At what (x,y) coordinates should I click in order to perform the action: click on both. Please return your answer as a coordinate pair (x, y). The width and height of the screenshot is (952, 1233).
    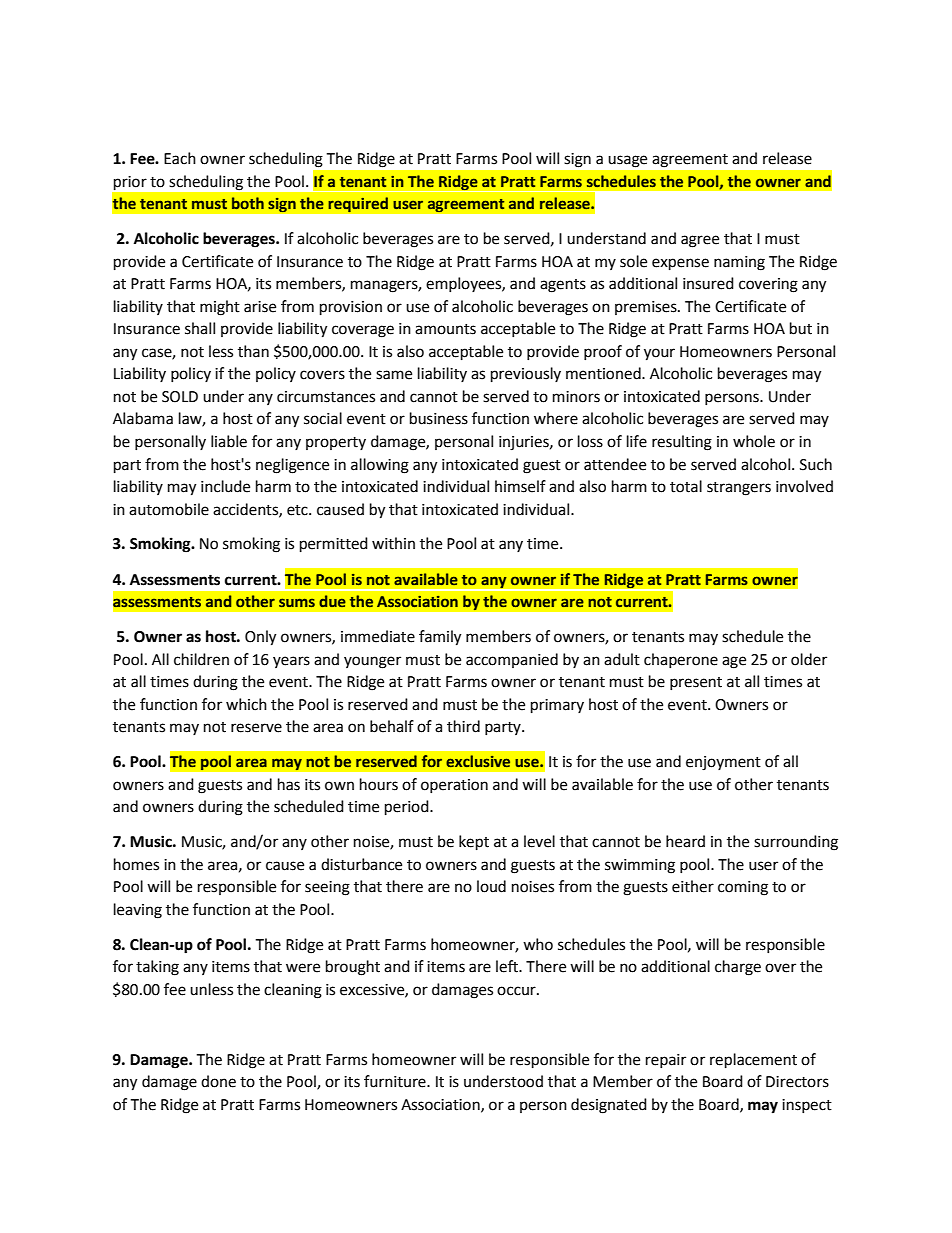
    Looking at the image, I should click on (248, 203).
